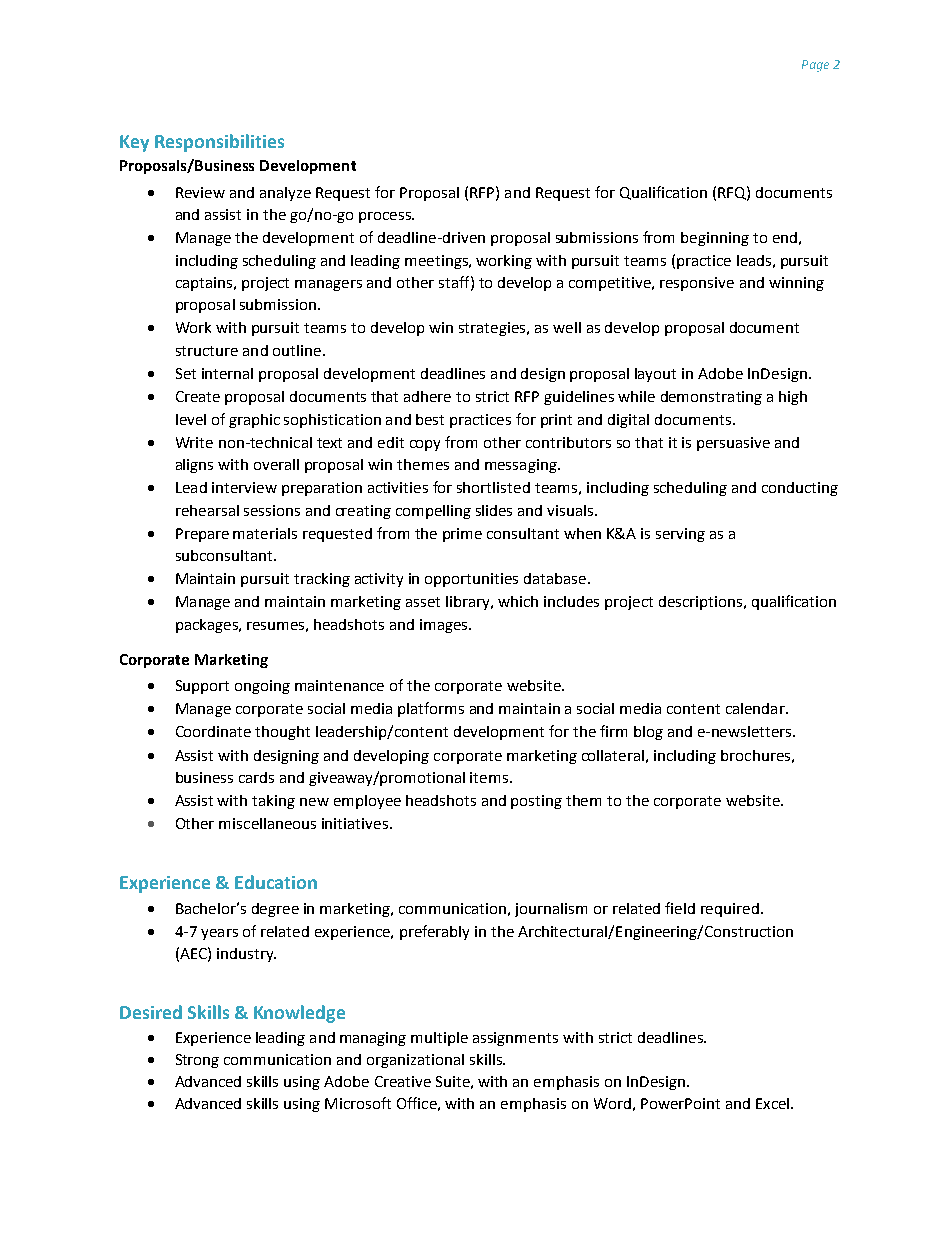 This document has width=952, height=1233. I want to click on opportunities, so click(471, 580).
